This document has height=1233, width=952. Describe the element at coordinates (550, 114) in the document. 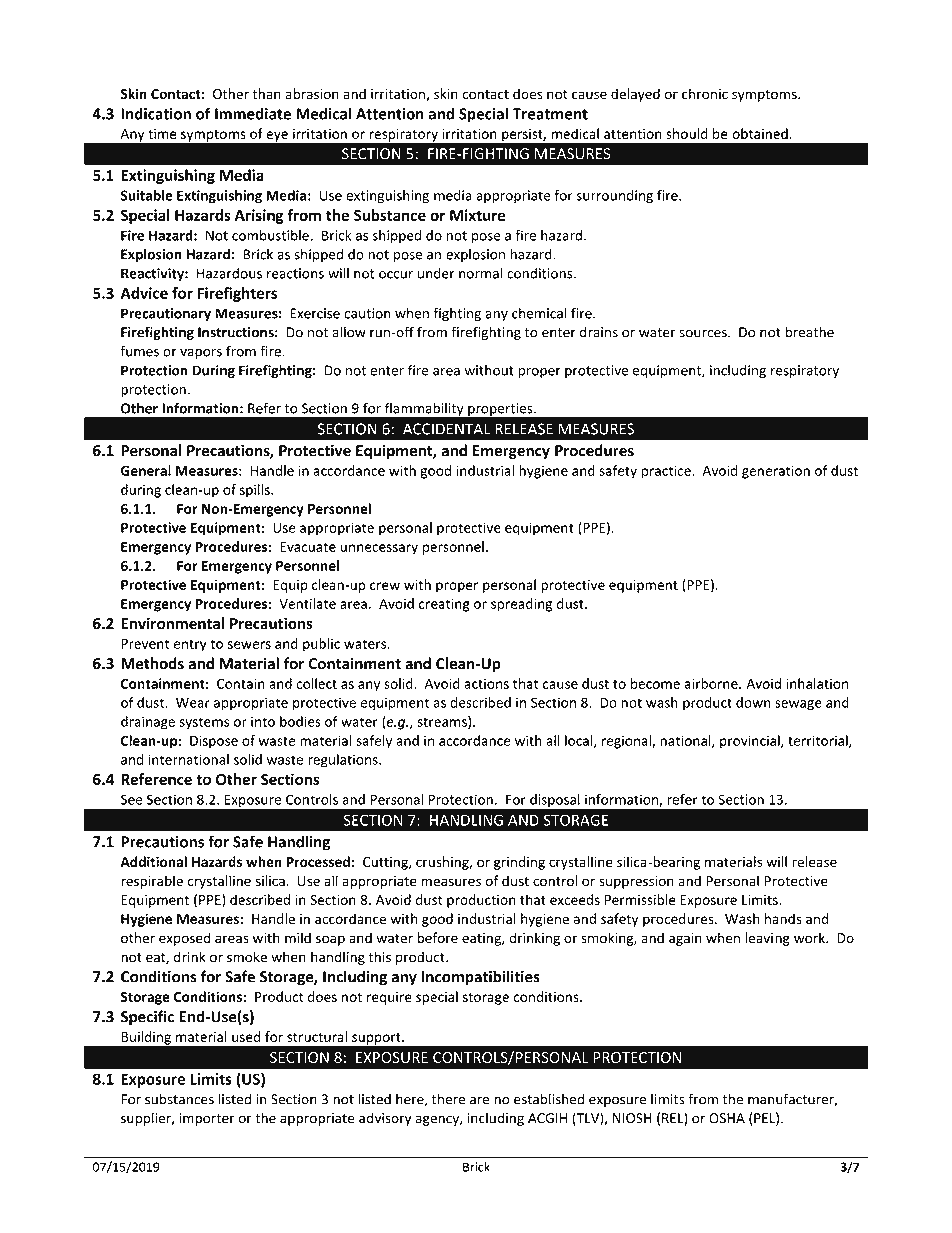

I see `Treatment` at that location.
